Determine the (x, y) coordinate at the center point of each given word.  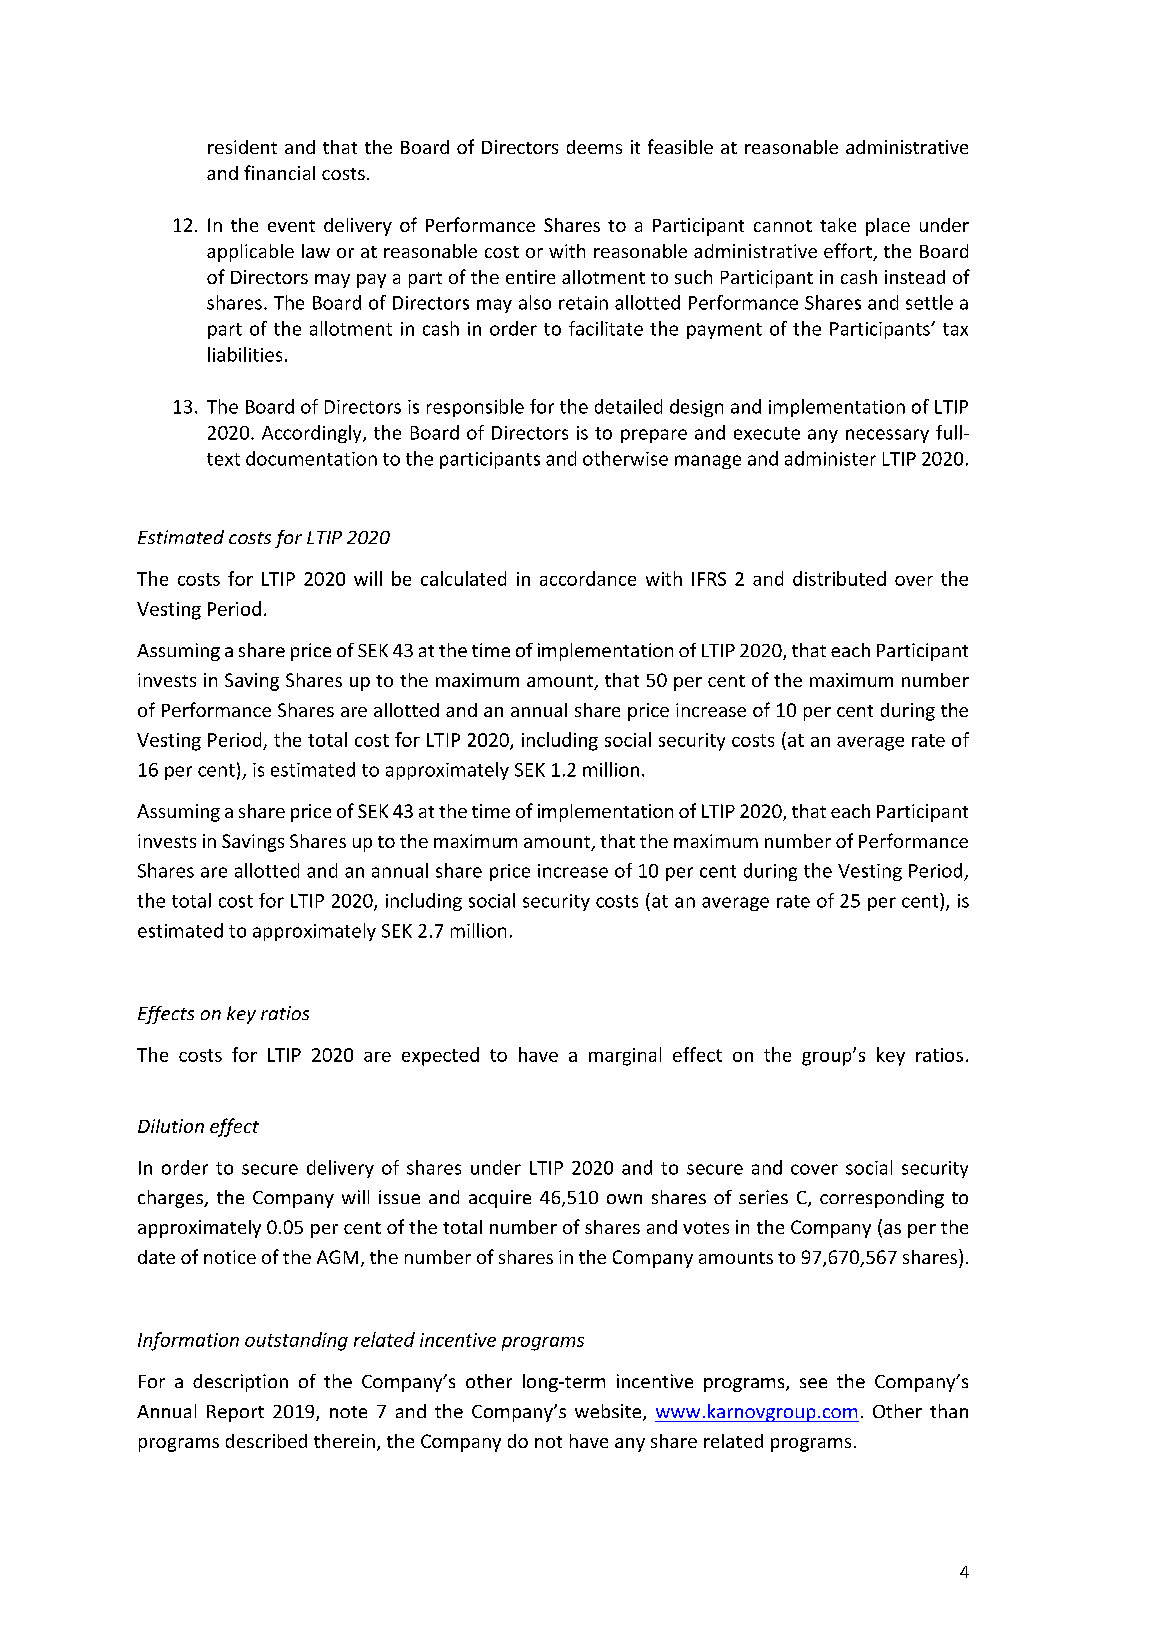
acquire (500, 1199)
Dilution (171, 1126)
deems (594, 147)
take (838, 225)
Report (235, 1413)
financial (279, 172)
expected (440, 1056)
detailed (628, 406)
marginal (625, 1056)
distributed (839, 578)
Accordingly (313, 434)
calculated (463, 578)
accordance (588, 578)
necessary (887, 436)
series (763, 1197)
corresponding (882, 1199)
